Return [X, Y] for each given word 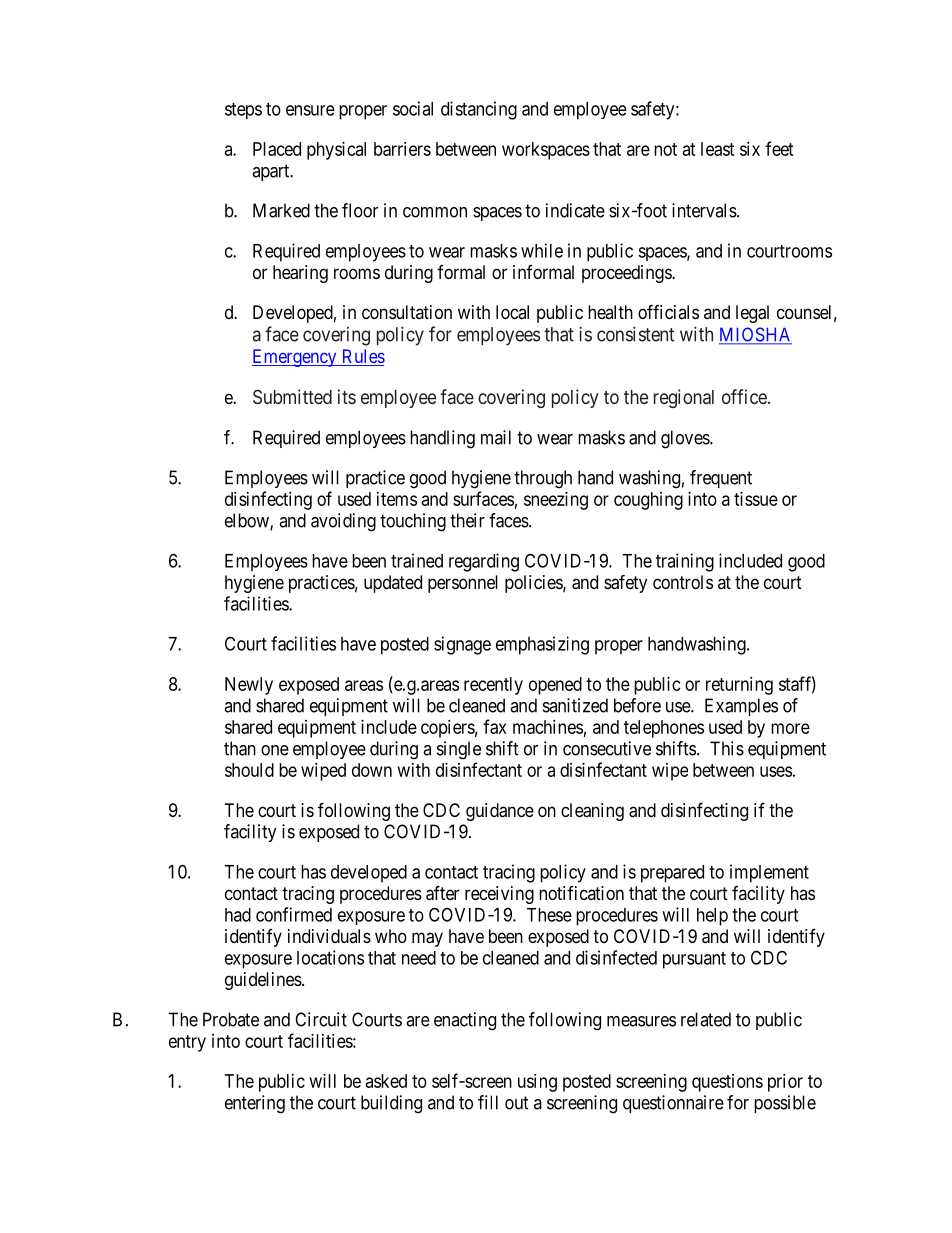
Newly [249, 686]
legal [752, 314]
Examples [741, 707]
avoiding [343, 522]
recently [493, 686]
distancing [479, 110]
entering [255, 1104]
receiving [499, 895]
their [467, 520]
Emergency [295, 358]
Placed [277, 149]
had [238, 915]
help [712, 917]
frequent [721, 479]
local [512, 312]
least [718, 149]
